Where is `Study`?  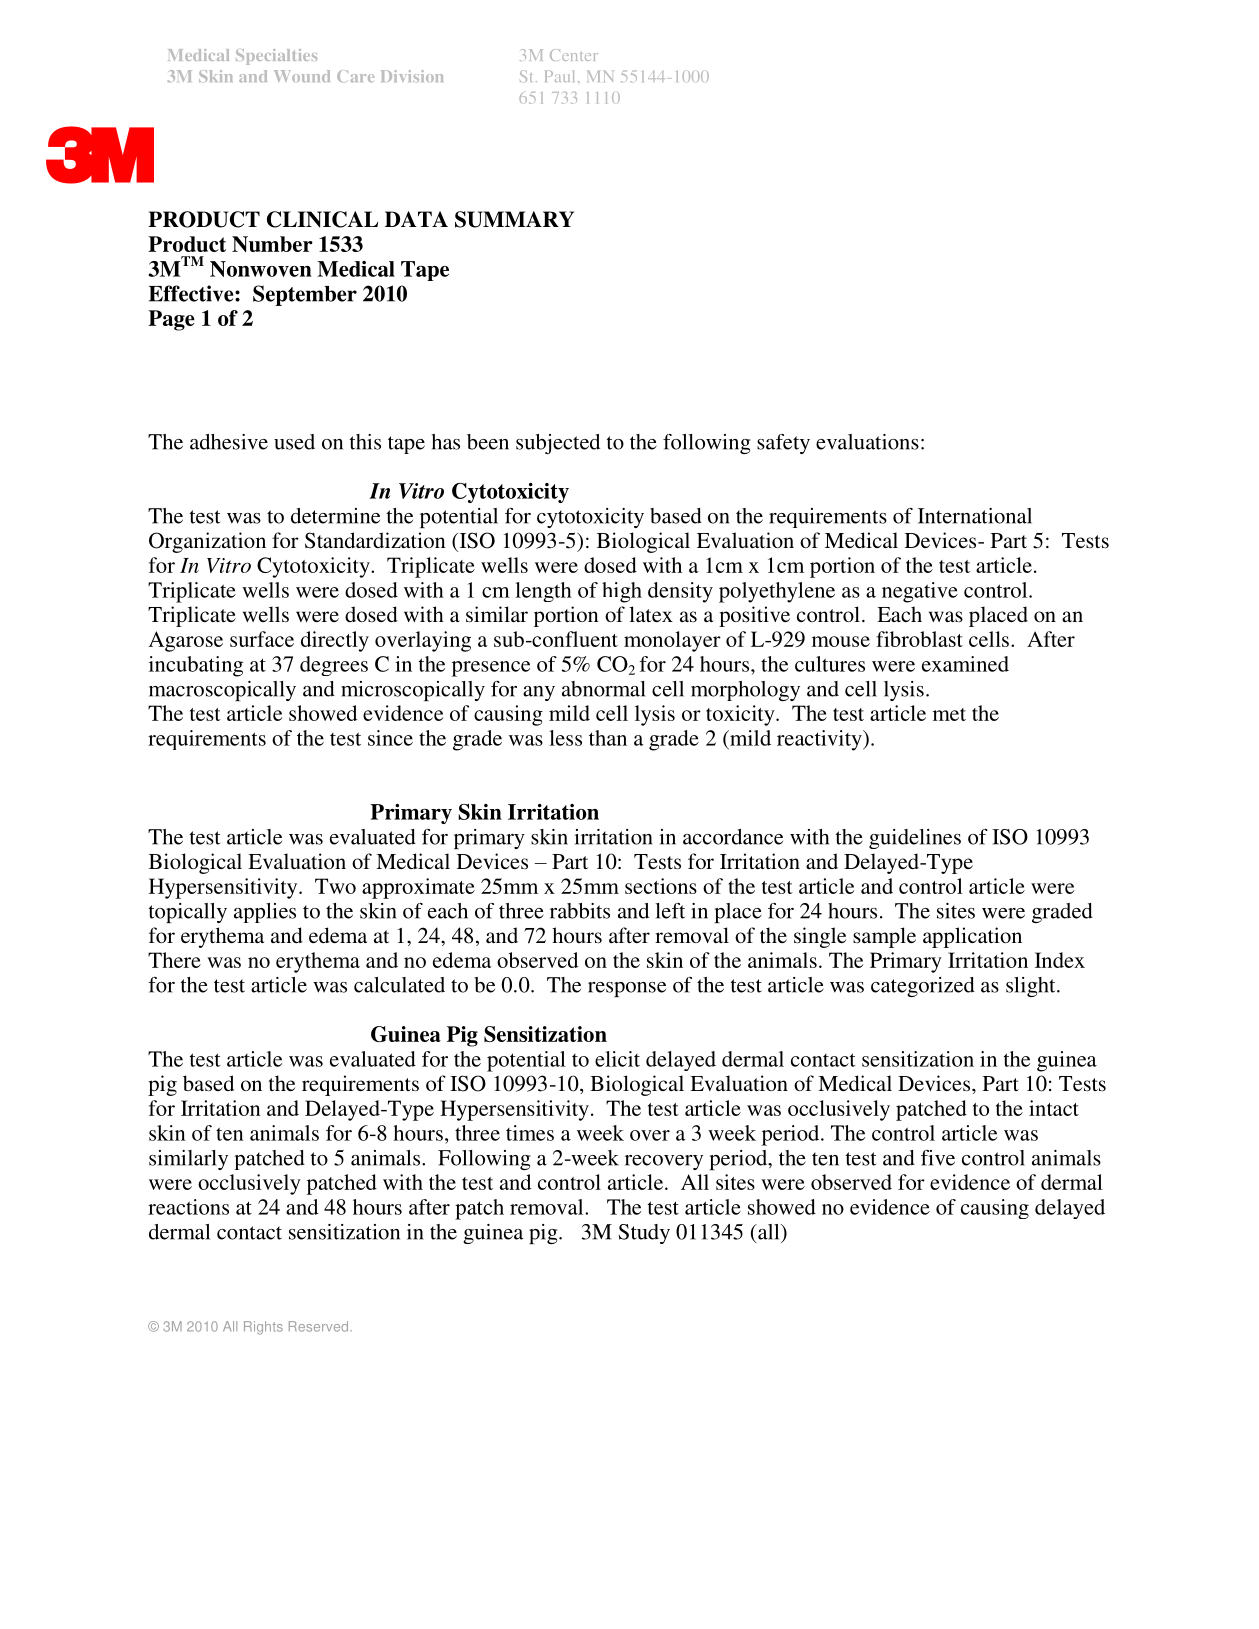 Study is located at coordinates (644, 1234).
